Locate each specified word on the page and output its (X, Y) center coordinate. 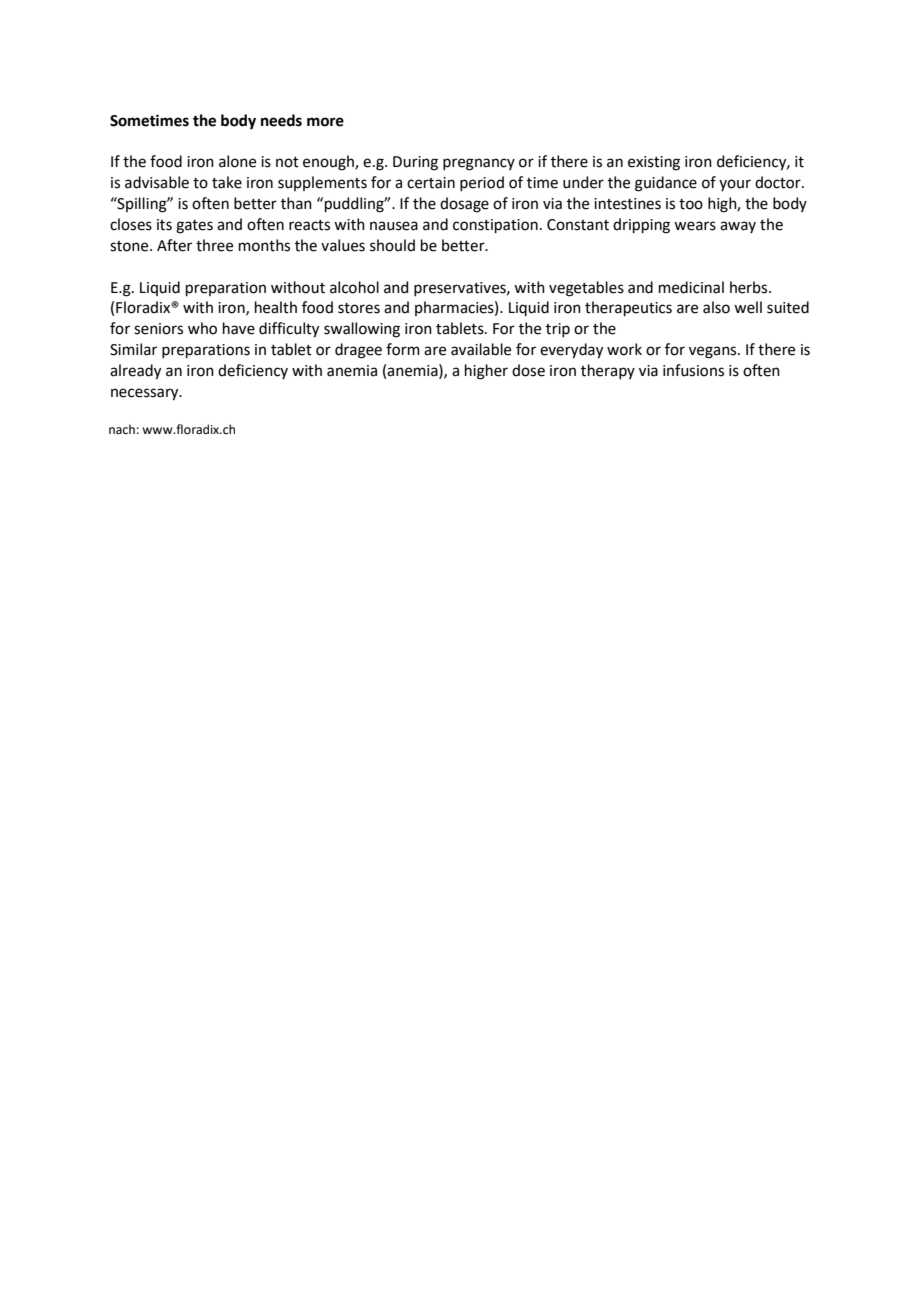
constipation (495, 226)
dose (528, 370)
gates (194, 227)
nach (122, 429)
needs (281, 120)
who (202, 328)
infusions (693, 370)
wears (695, 226)
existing (654, 163)
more (325, 122)
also (716, 307)
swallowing (362, 330)
